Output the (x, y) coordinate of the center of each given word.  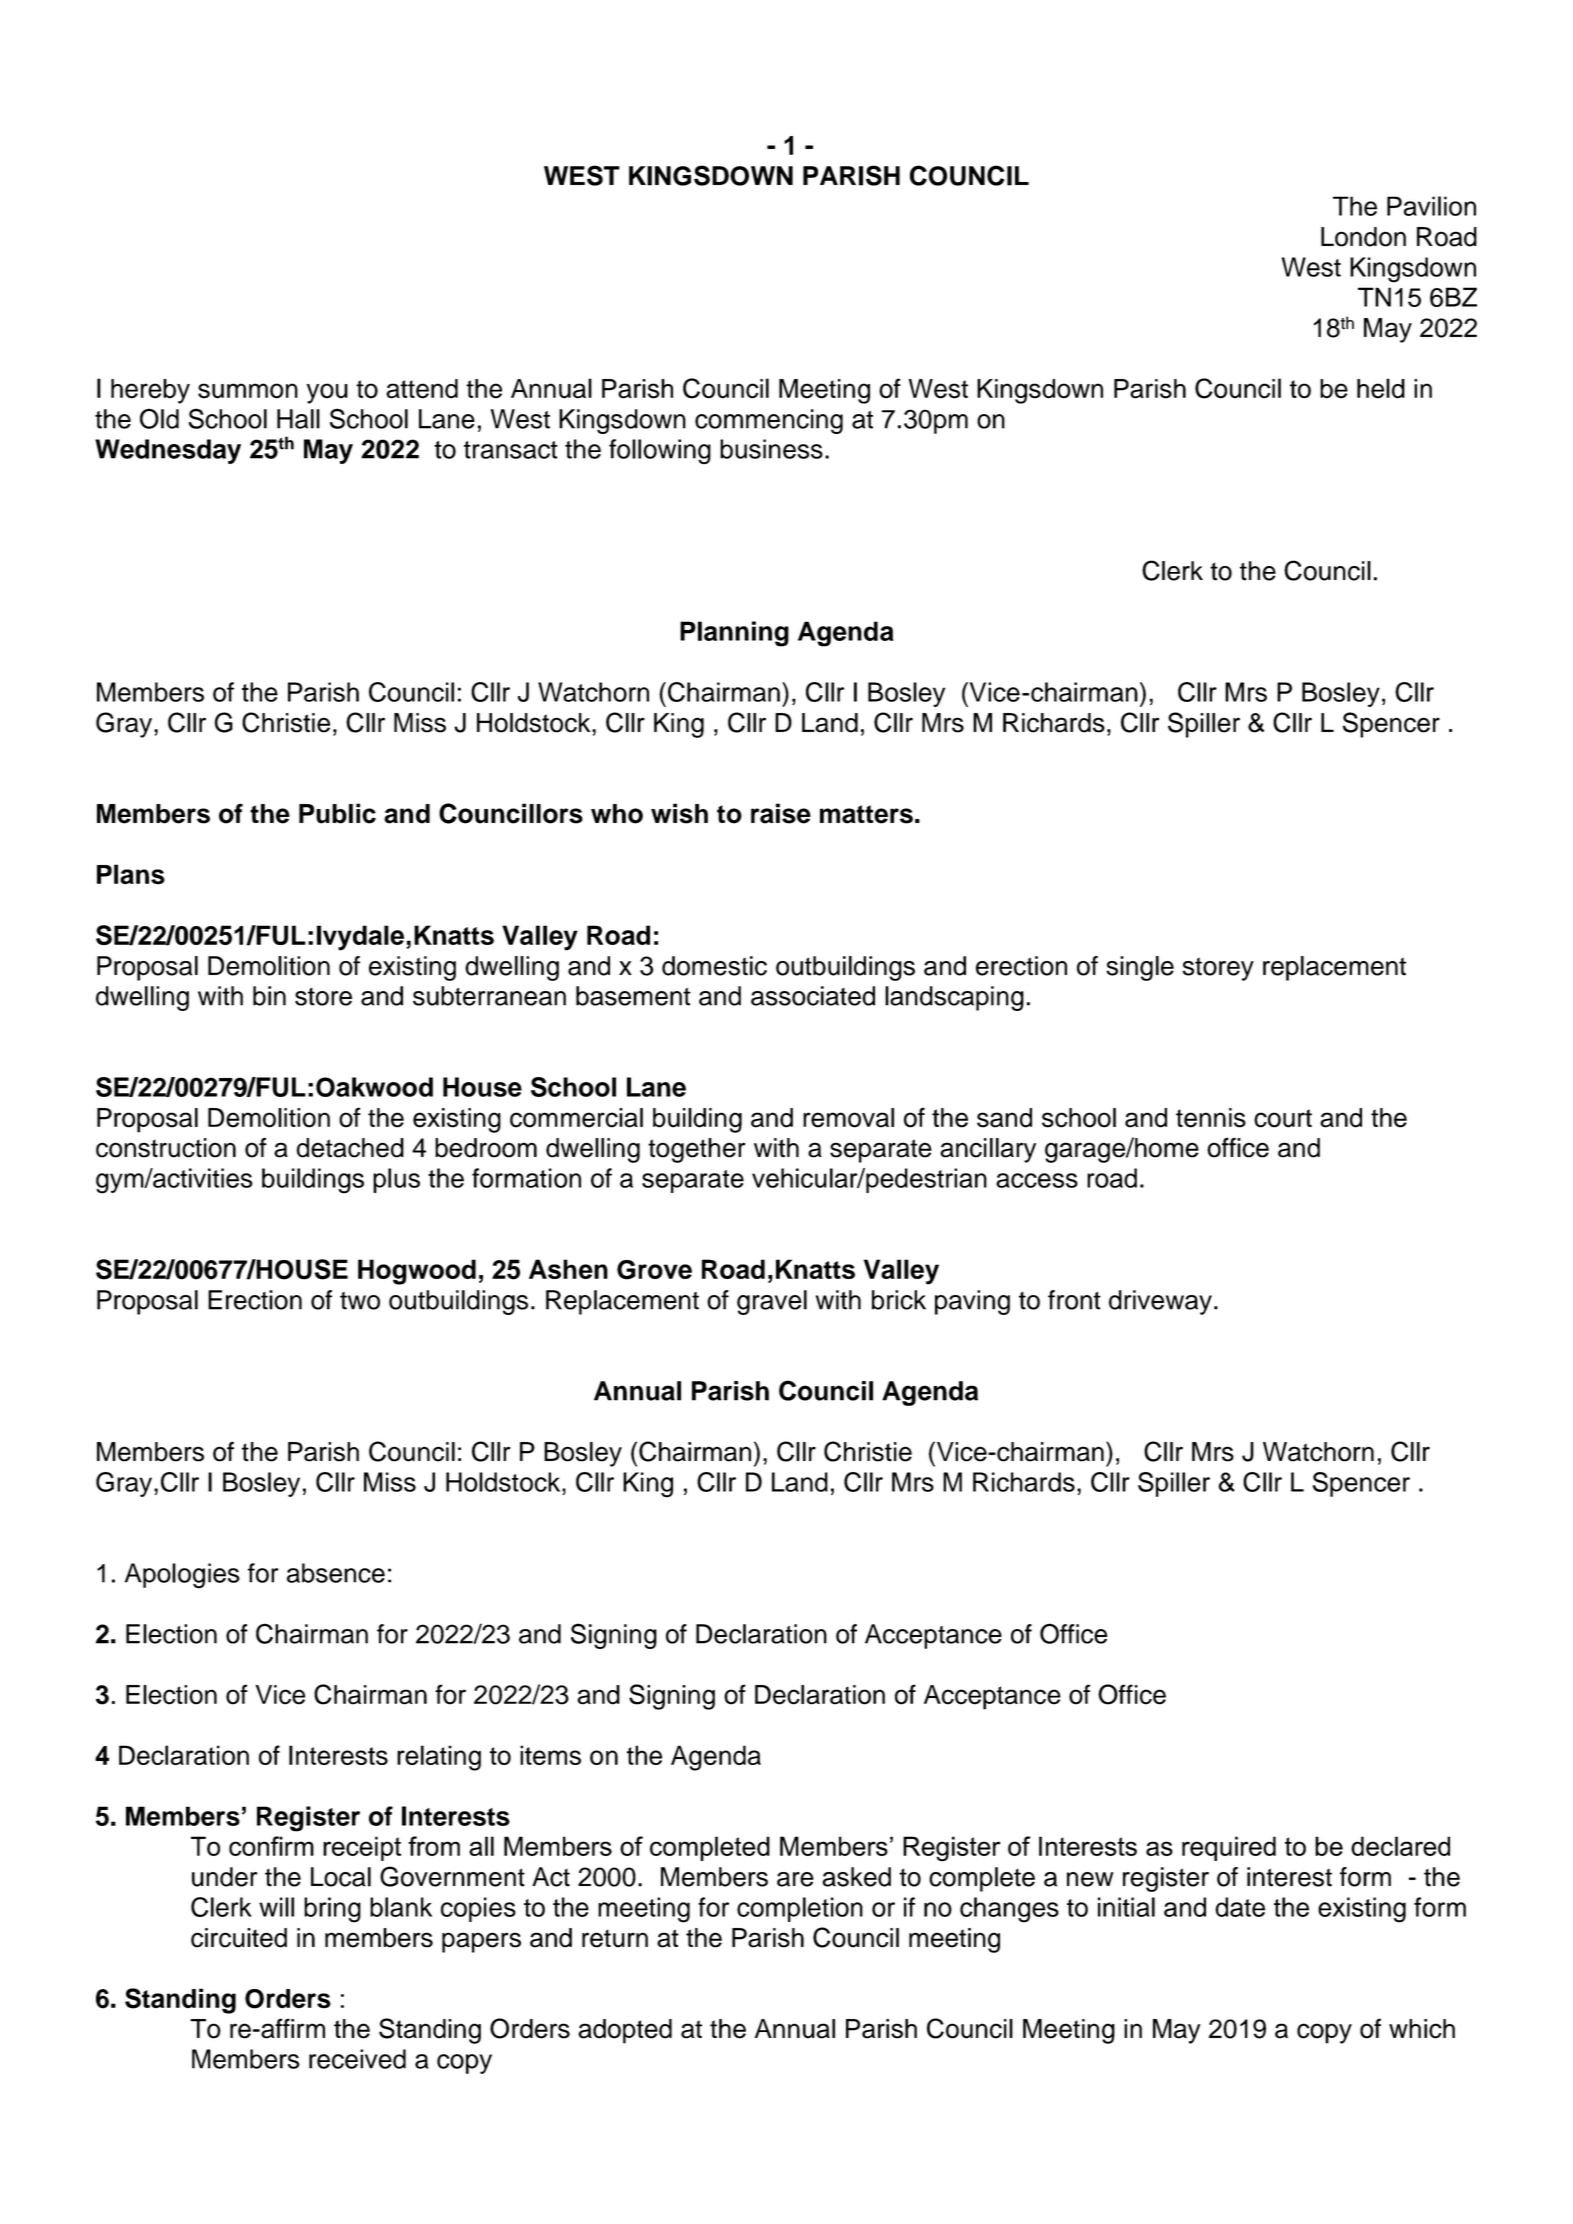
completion (800, 1909)
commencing (769, 421)
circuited (239, 1938)
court (1283, 1118)
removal (848, 1118)
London (1363, 237)
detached (350, 1148)
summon (248, 391)
